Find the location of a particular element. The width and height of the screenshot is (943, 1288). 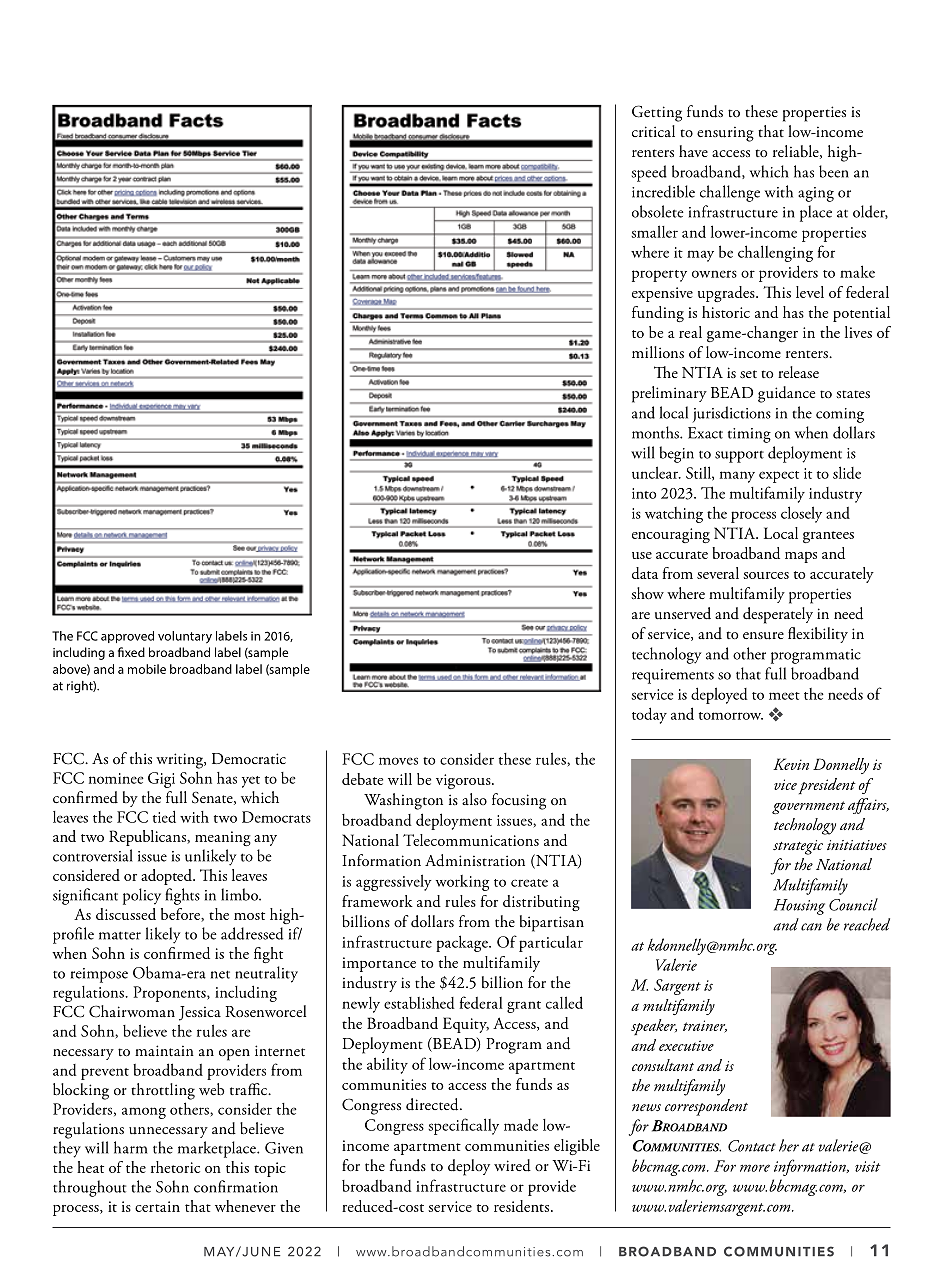

critical is located at coordinates (653, 131).
